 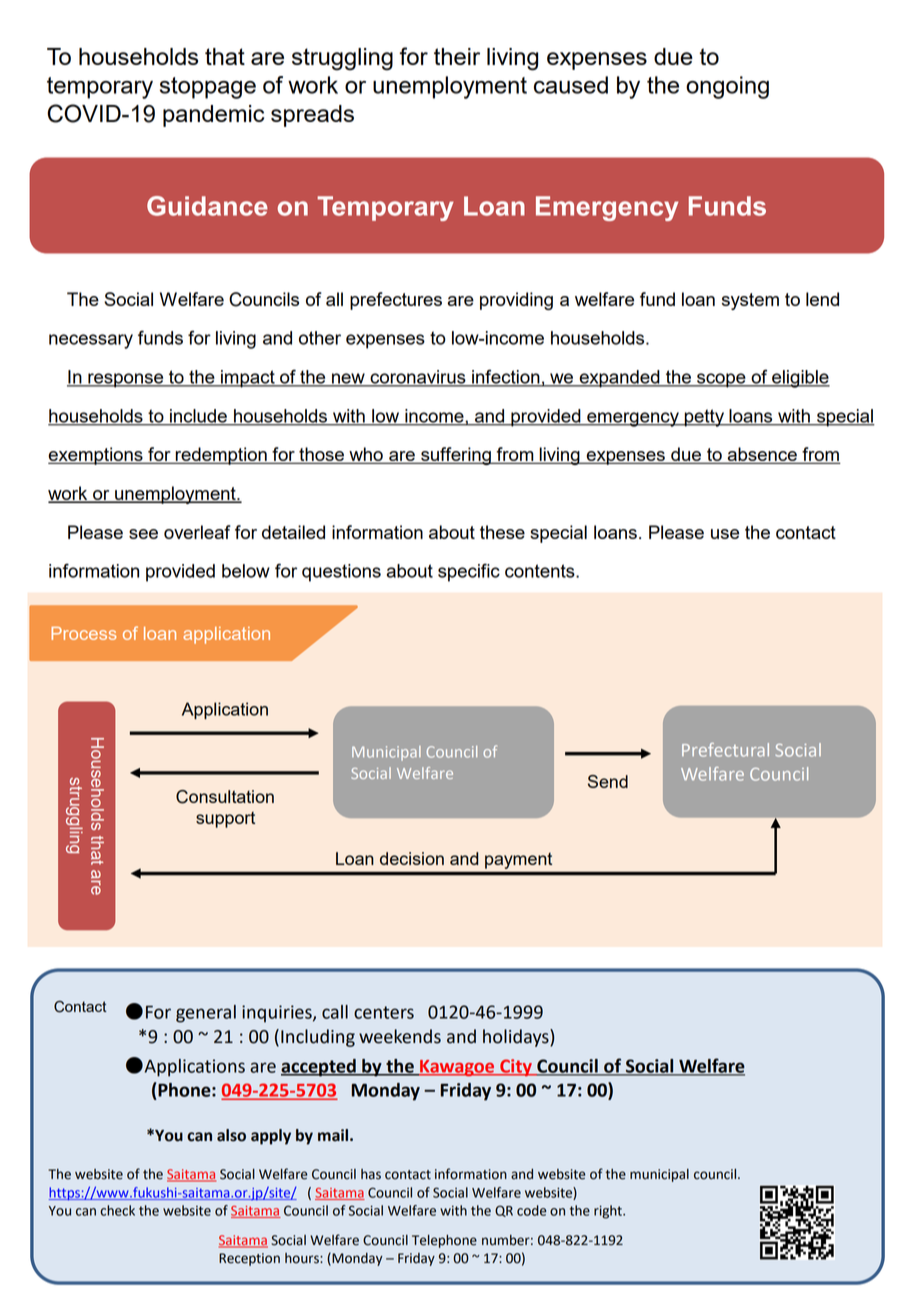 What do you see at coordinates (727, 87) in the document?
I see `ongoing` at bounding box center [727, 87].
